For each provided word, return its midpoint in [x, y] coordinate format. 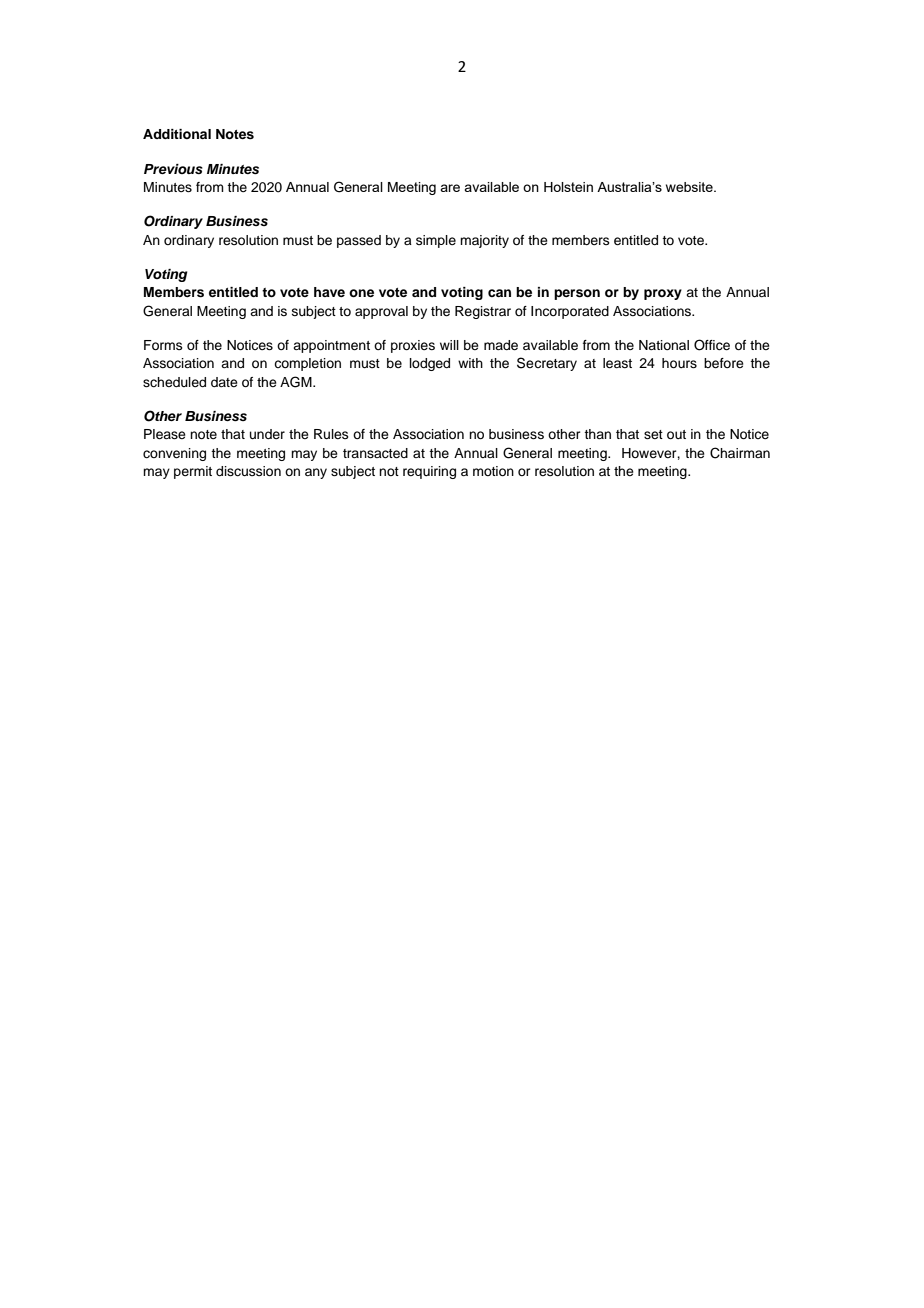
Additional [177, 134]
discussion [248, 471]
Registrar [483, 312]
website [690, 187]
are [450, 188]
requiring [429, 472]
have [329, 292]
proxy [663, 294]
